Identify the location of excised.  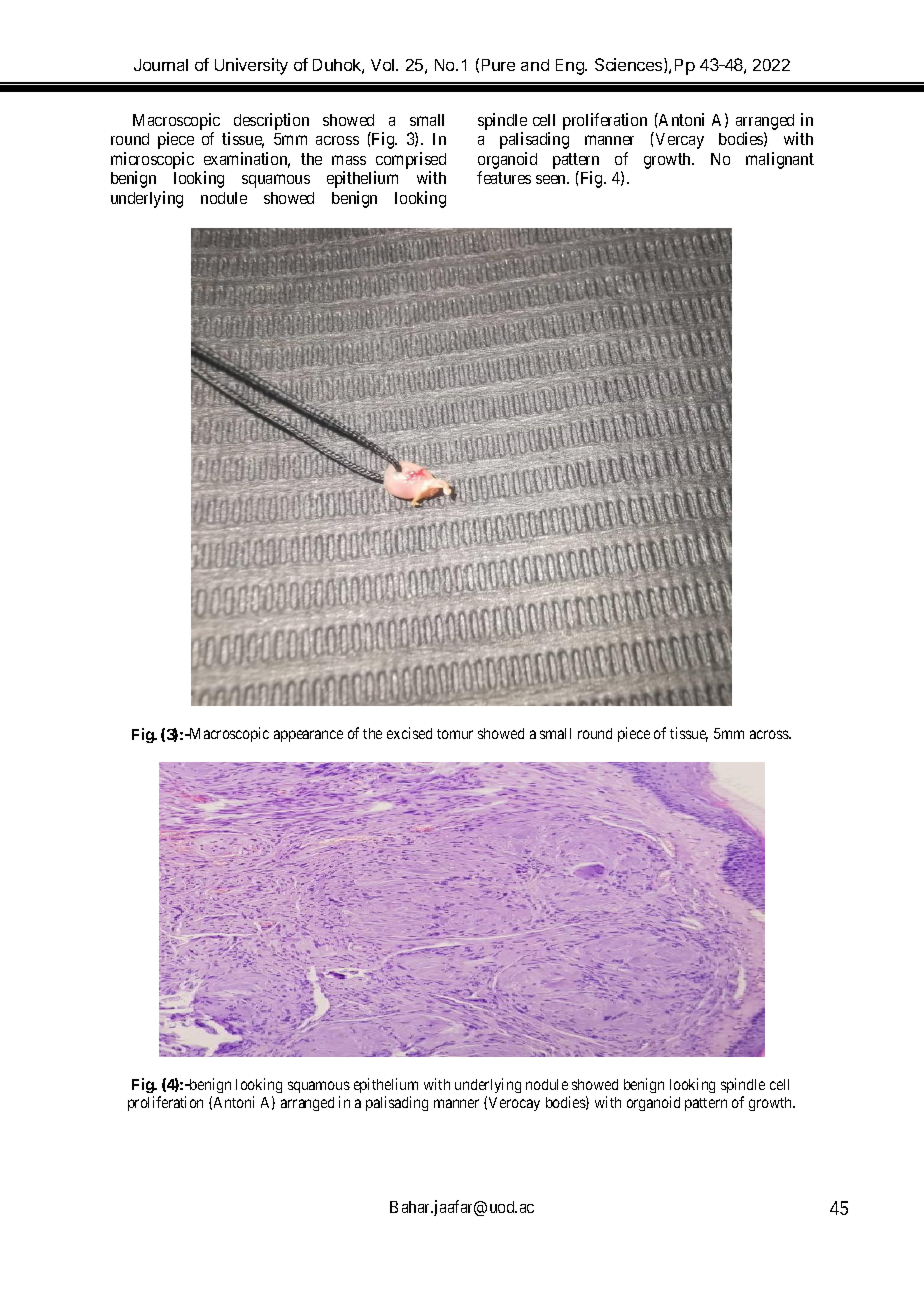
(409, 733).
